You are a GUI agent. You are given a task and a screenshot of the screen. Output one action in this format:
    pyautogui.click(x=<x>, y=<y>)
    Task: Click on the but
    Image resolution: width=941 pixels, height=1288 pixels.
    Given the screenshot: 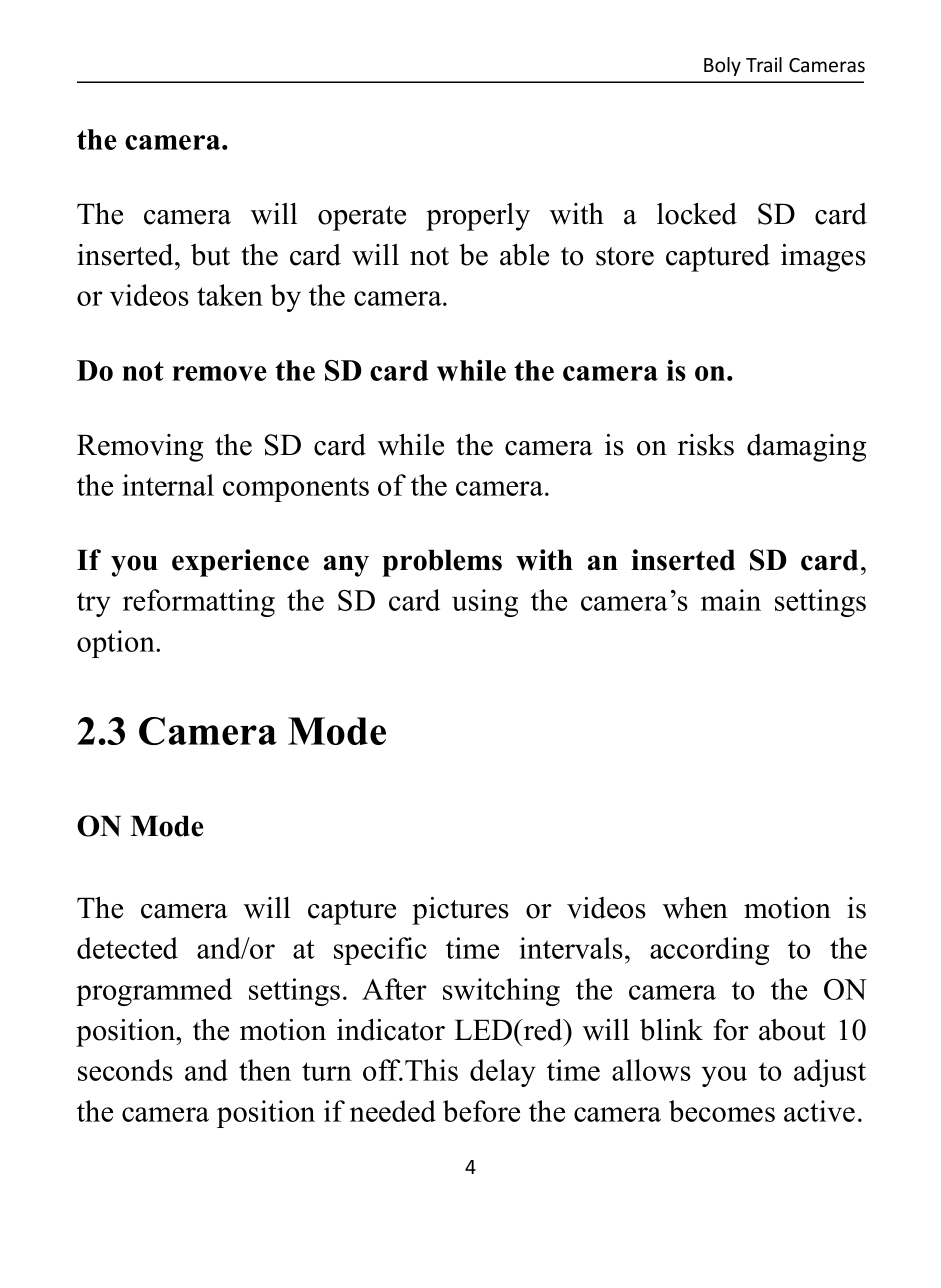 What is the action you would take?
    pyautogui.click(x=210, y=255)
